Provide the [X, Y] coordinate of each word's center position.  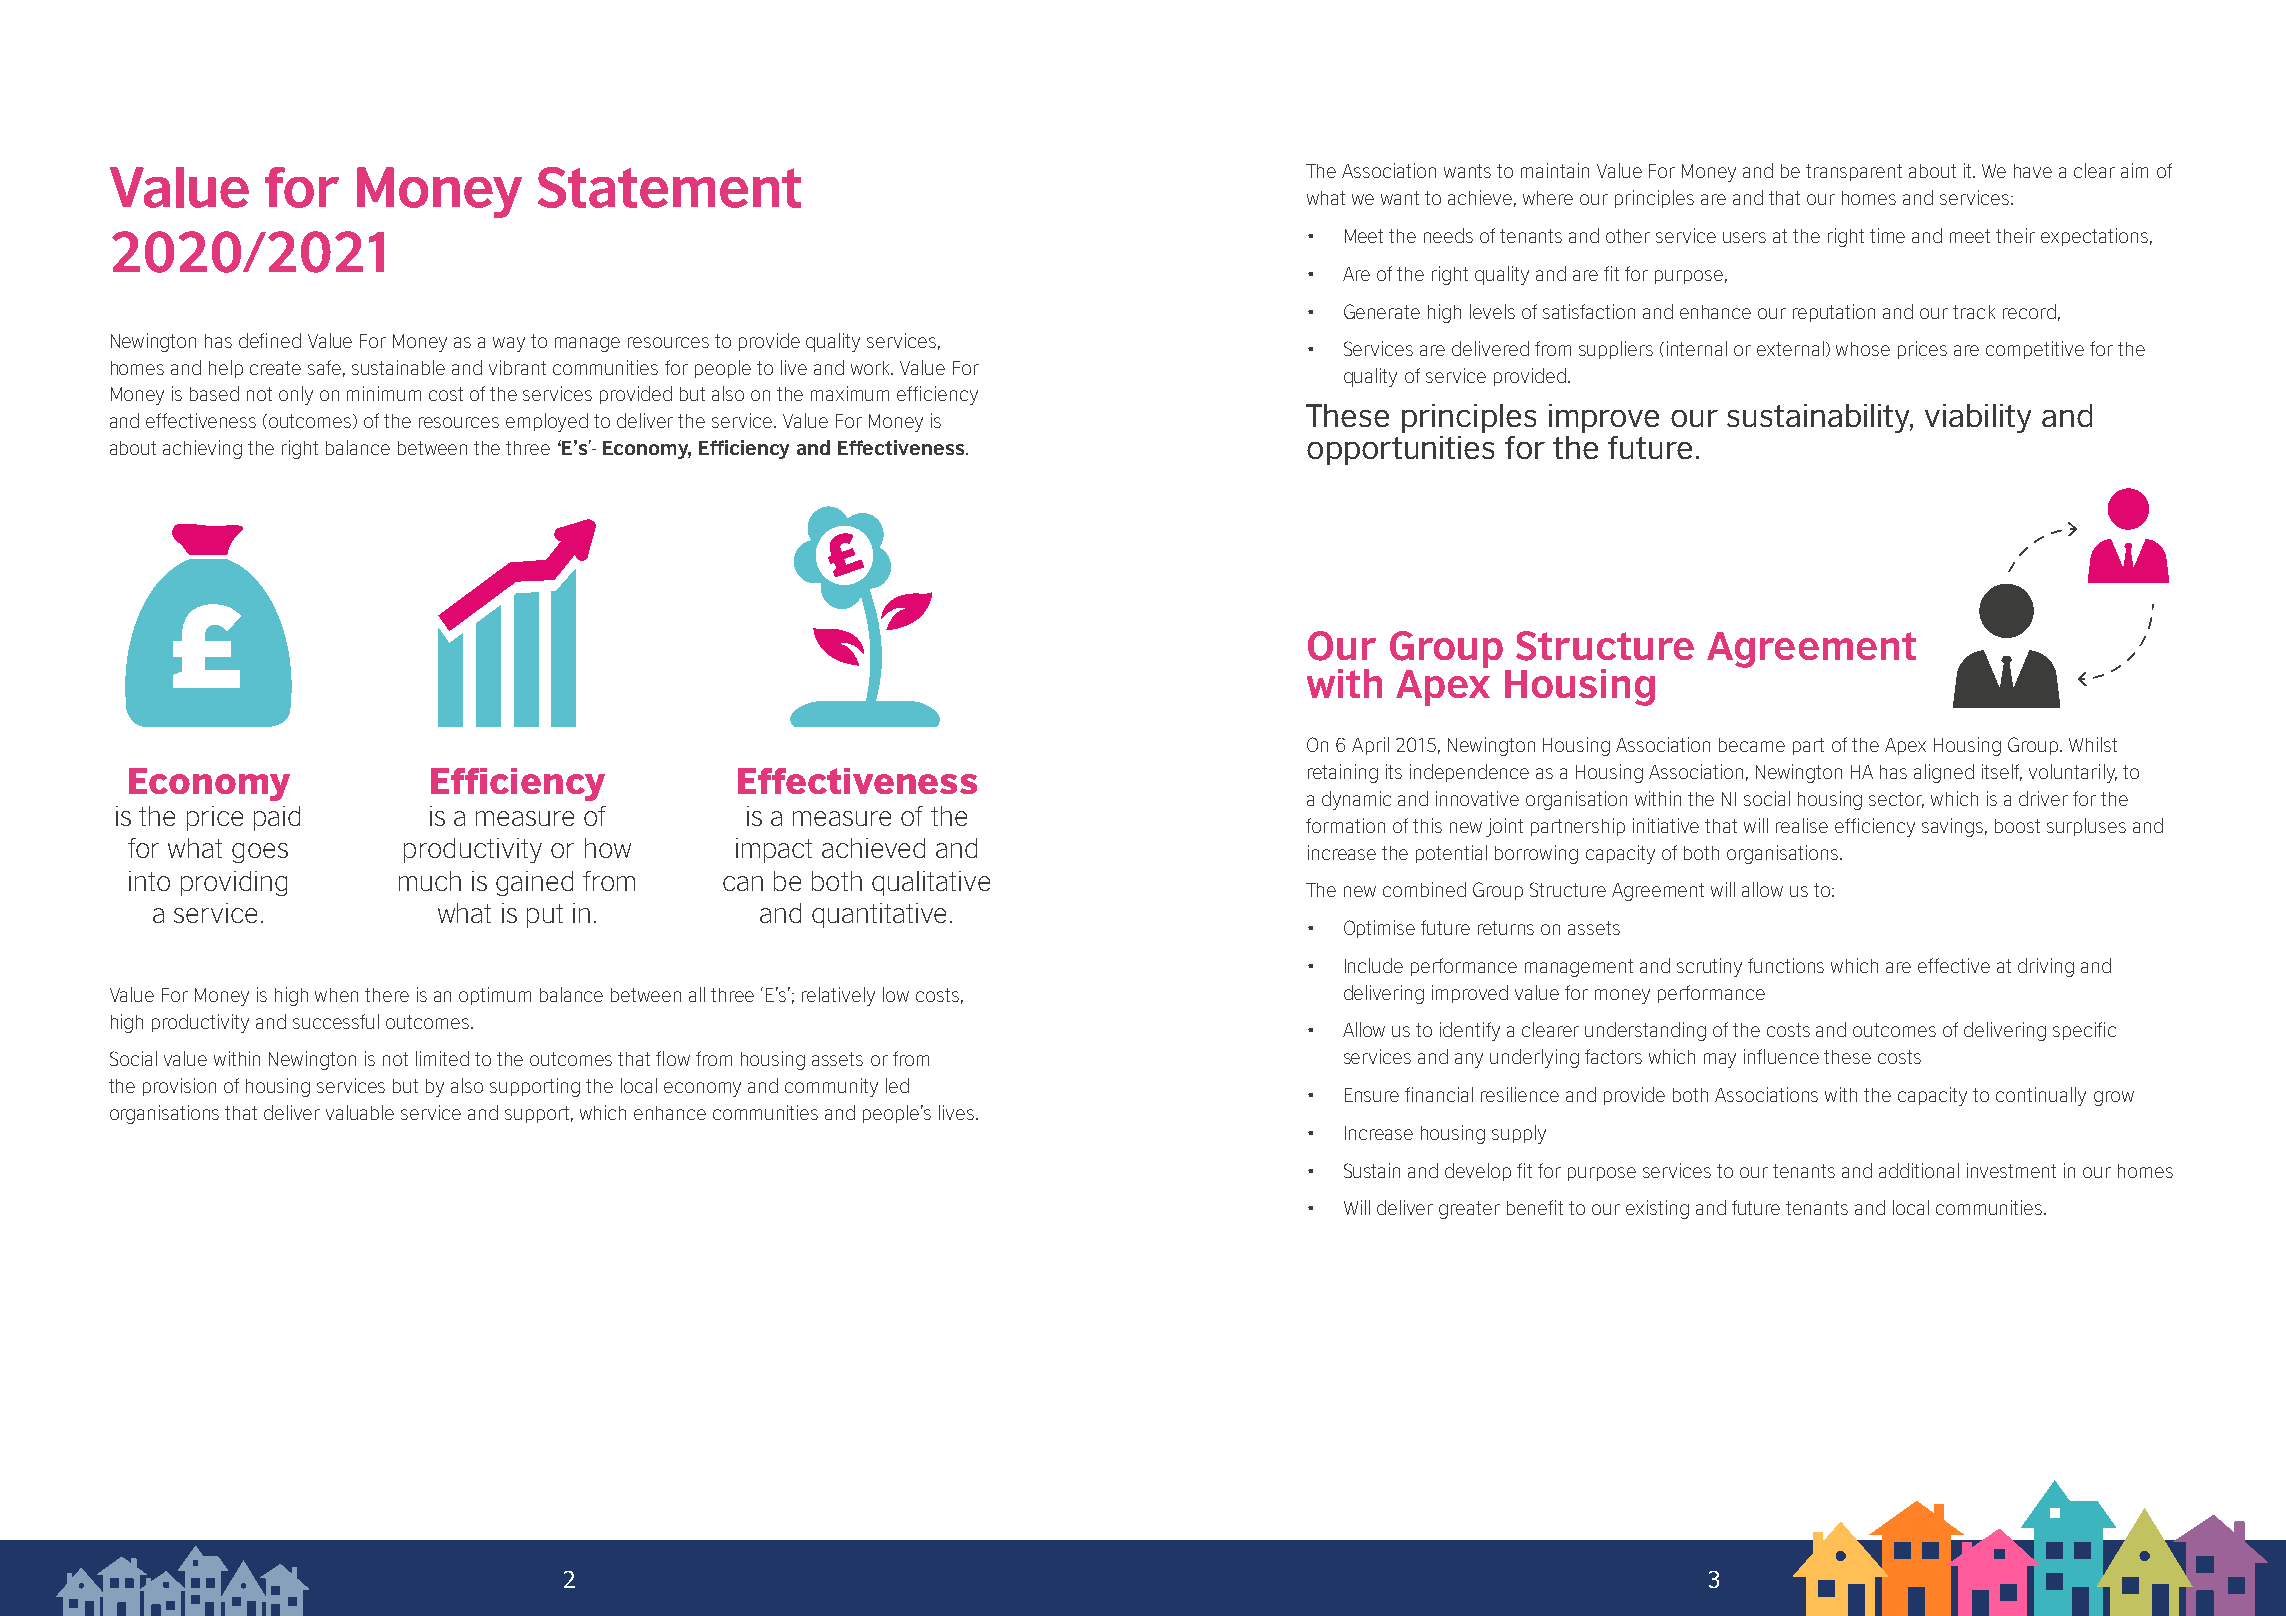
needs [1448, 235]
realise [1802, 825]
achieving [202, 449]
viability [1978, 418]
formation [1345, 825]
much [430, 881]
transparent [1854, 172]
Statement [669, 187]
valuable [360, 1112]
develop [1478, 1172]
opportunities [1400, 450]
